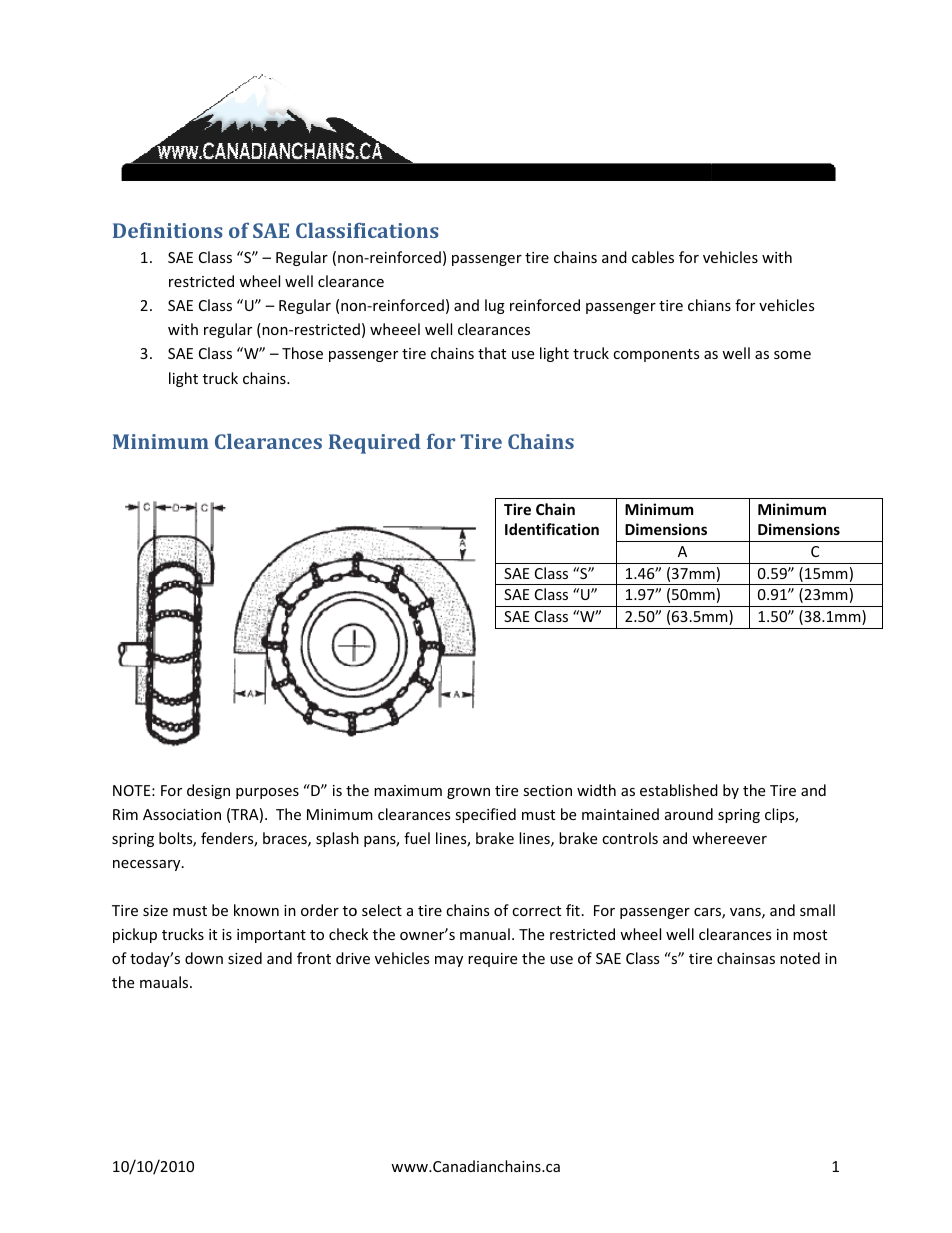 This page has width=952, height=1233. Describe the element at coordinates (302, 353) in the page. I see `Those` at that location.
